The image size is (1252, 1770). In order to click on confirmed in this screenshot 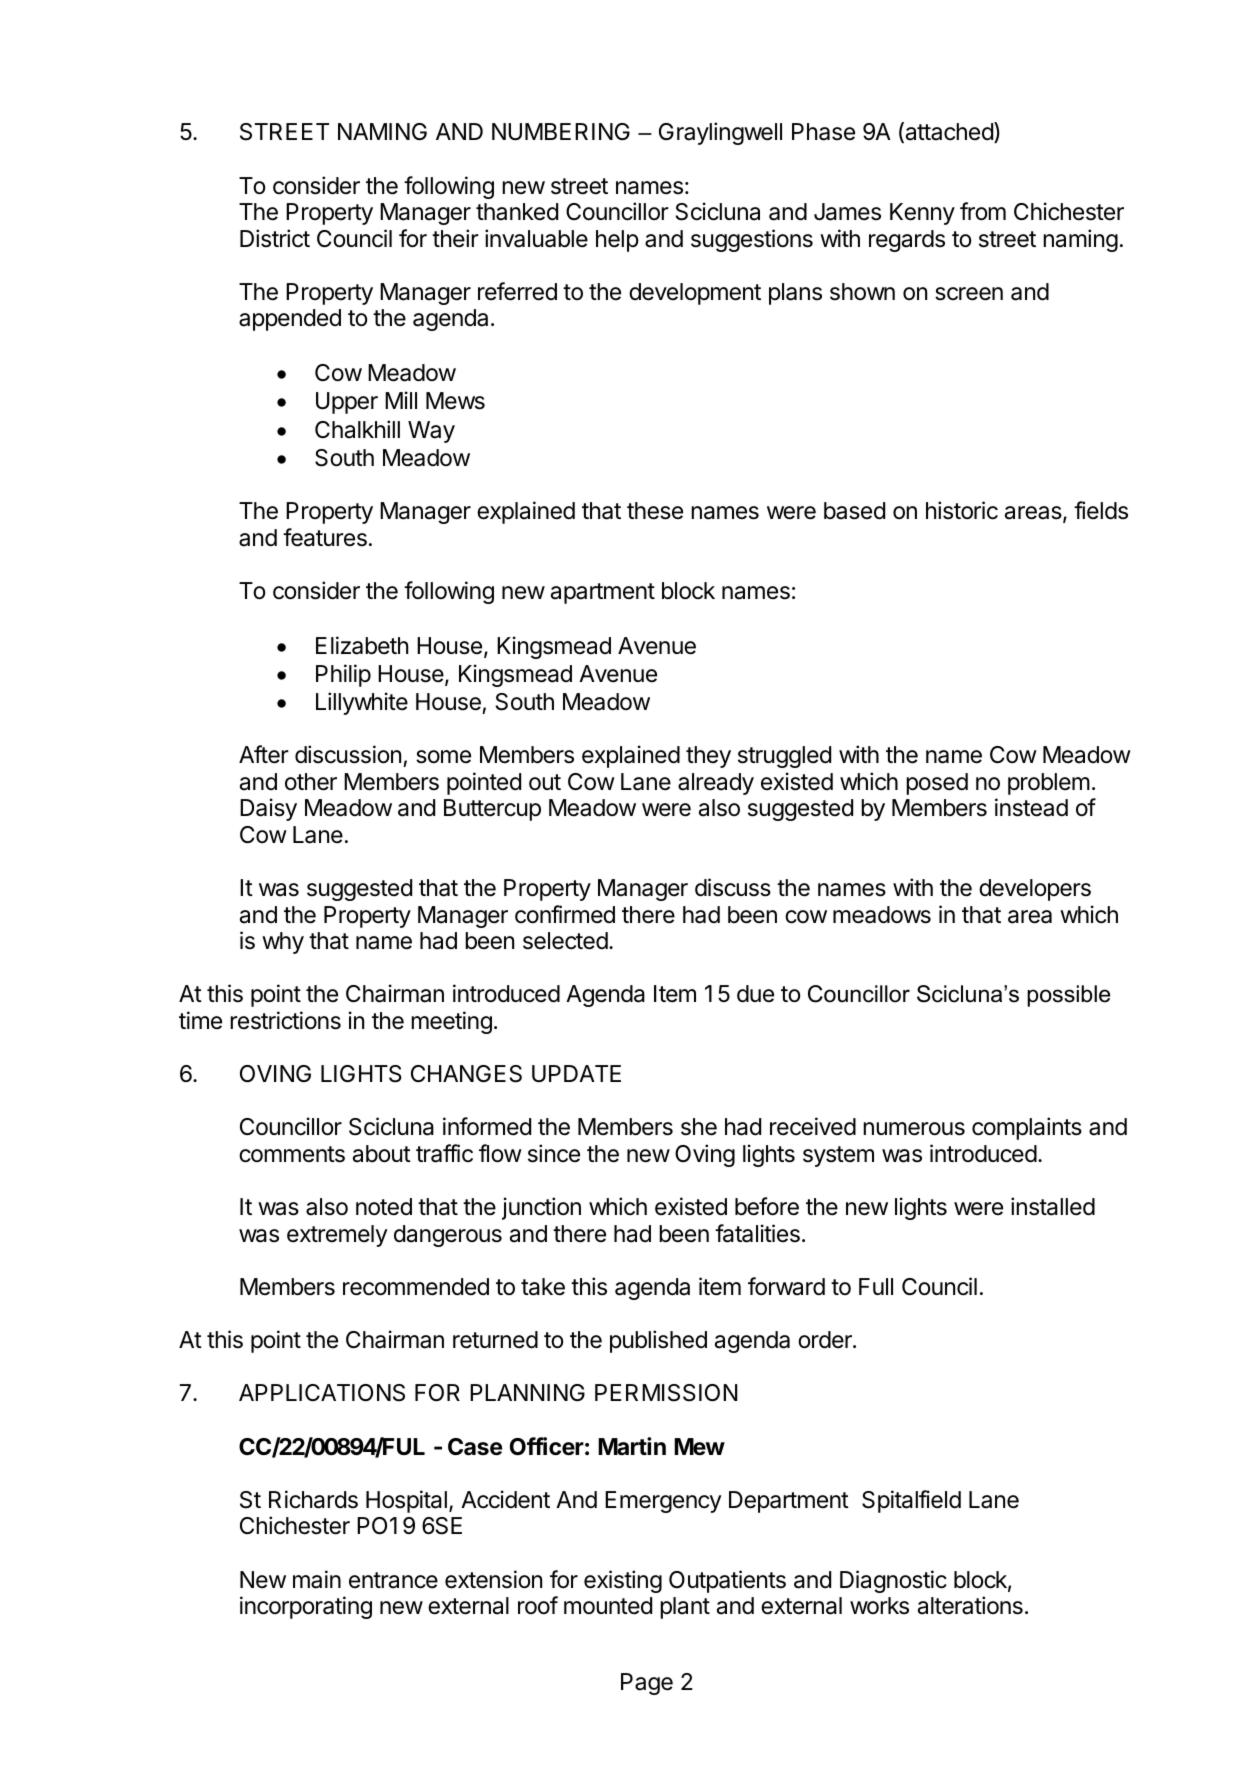, I will do `click(565, 914)`.
